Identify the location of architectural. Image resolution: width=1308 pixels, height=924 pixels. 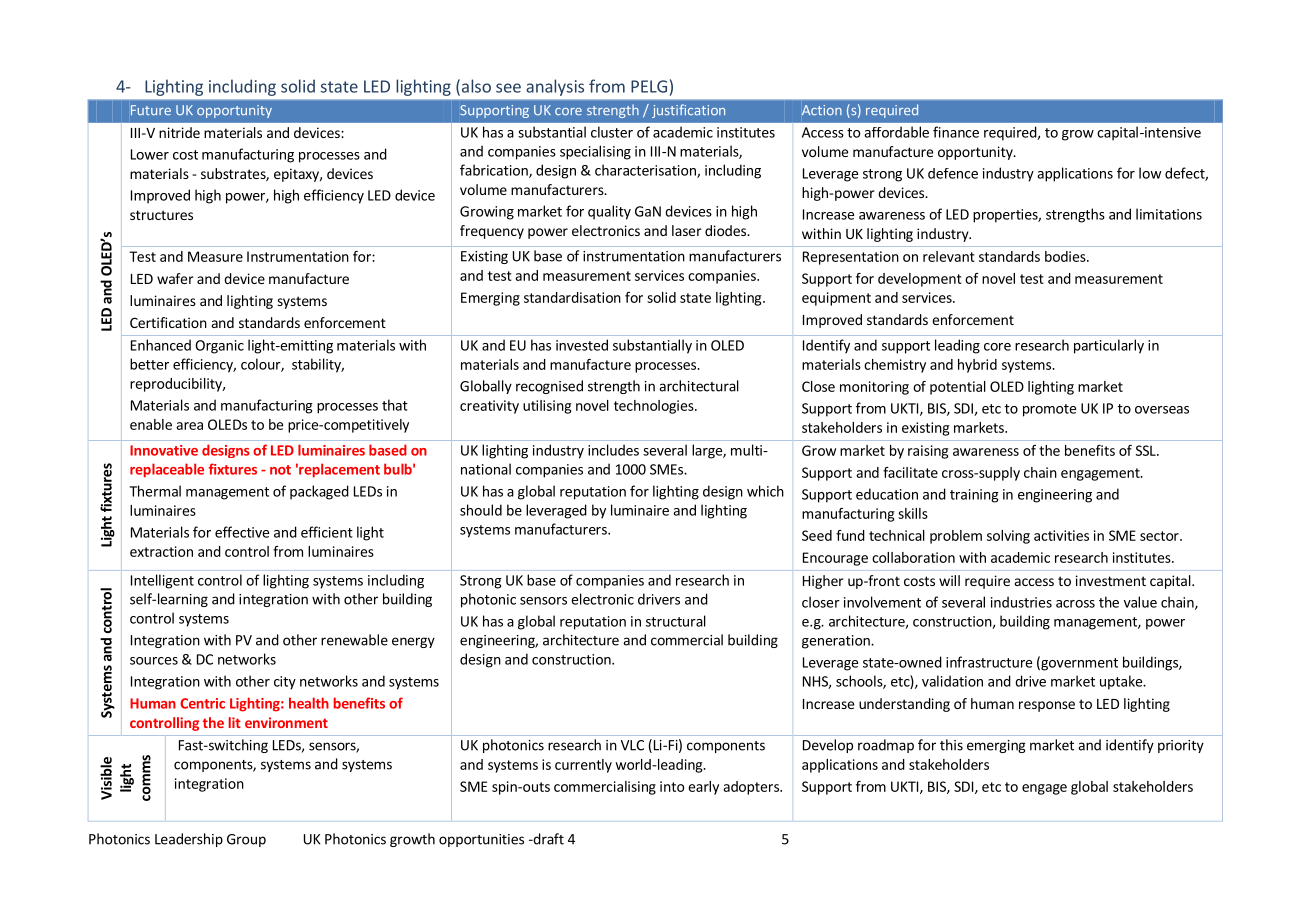
(699, 386).
